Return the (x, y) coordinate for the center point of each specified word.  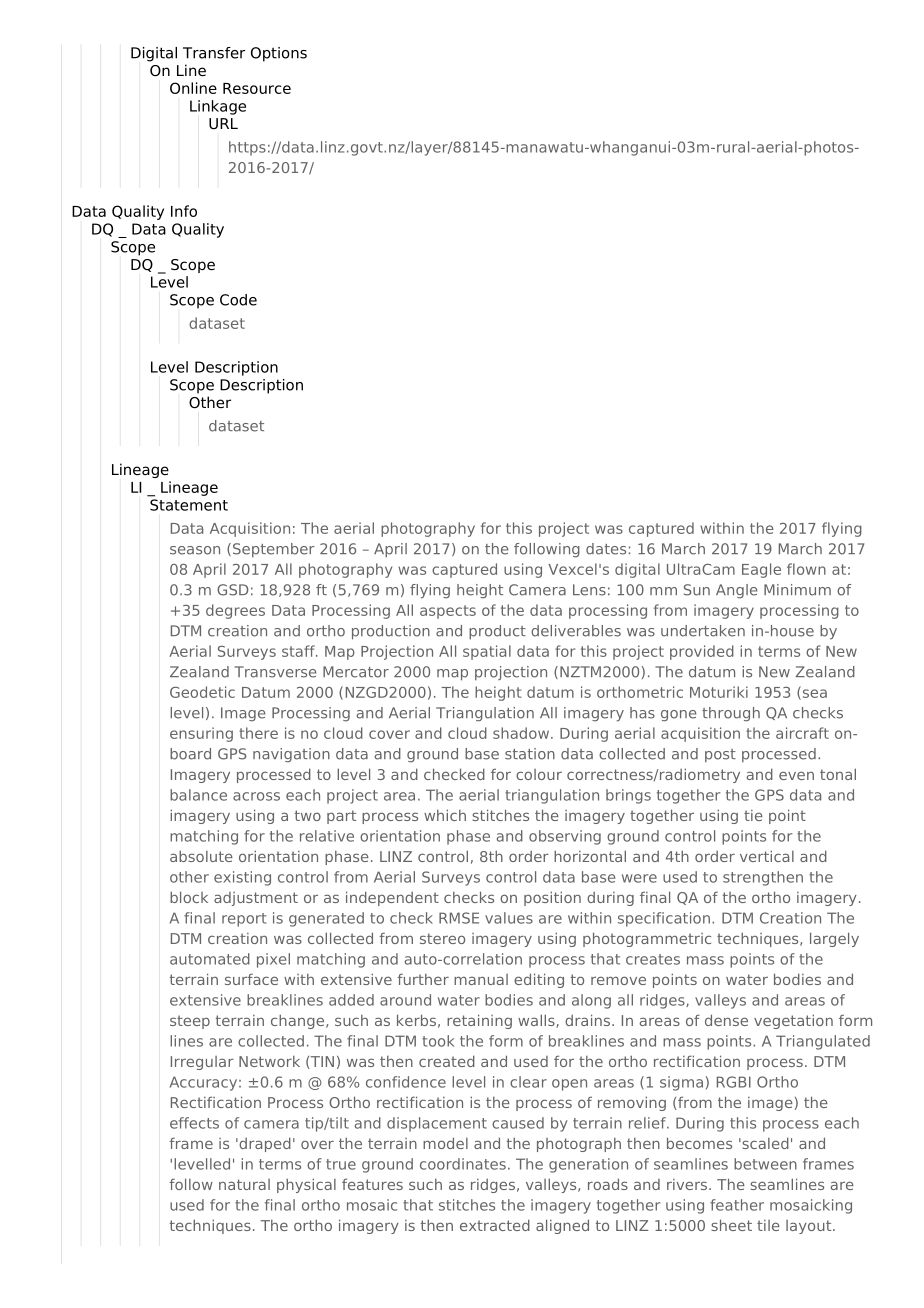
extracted (495, 1225)
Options (279, 54)
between (765, 1164)
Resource (257, 88)
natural (244, 1184)
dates (606, 549)
